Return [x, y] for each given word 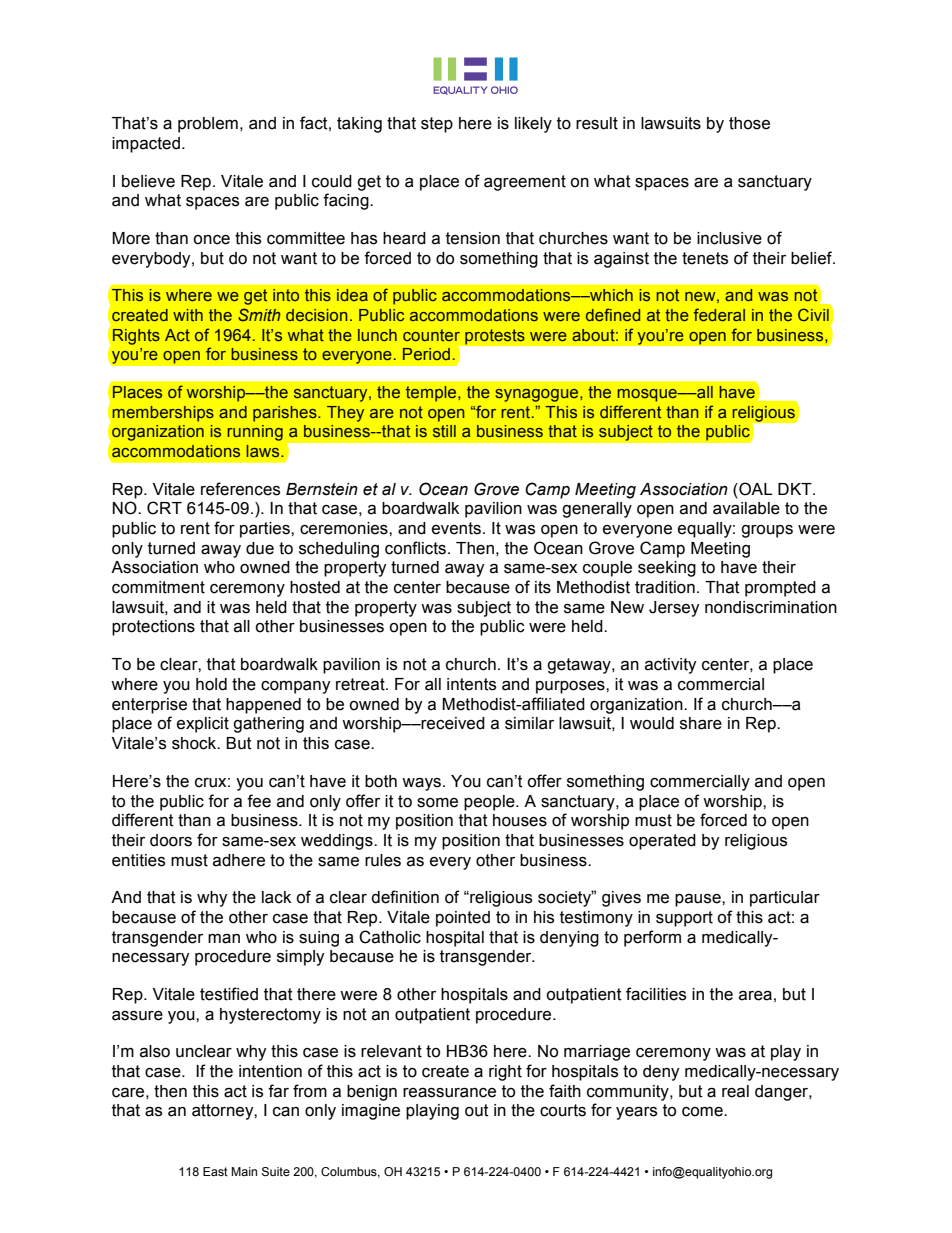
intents [471, 684]
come [703, 1112]
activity [671, 666]
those [749, 123]
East [215, 1171]
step [437, 125]
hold [211, 684]
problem [208, 125]
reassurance [449, 1092]
